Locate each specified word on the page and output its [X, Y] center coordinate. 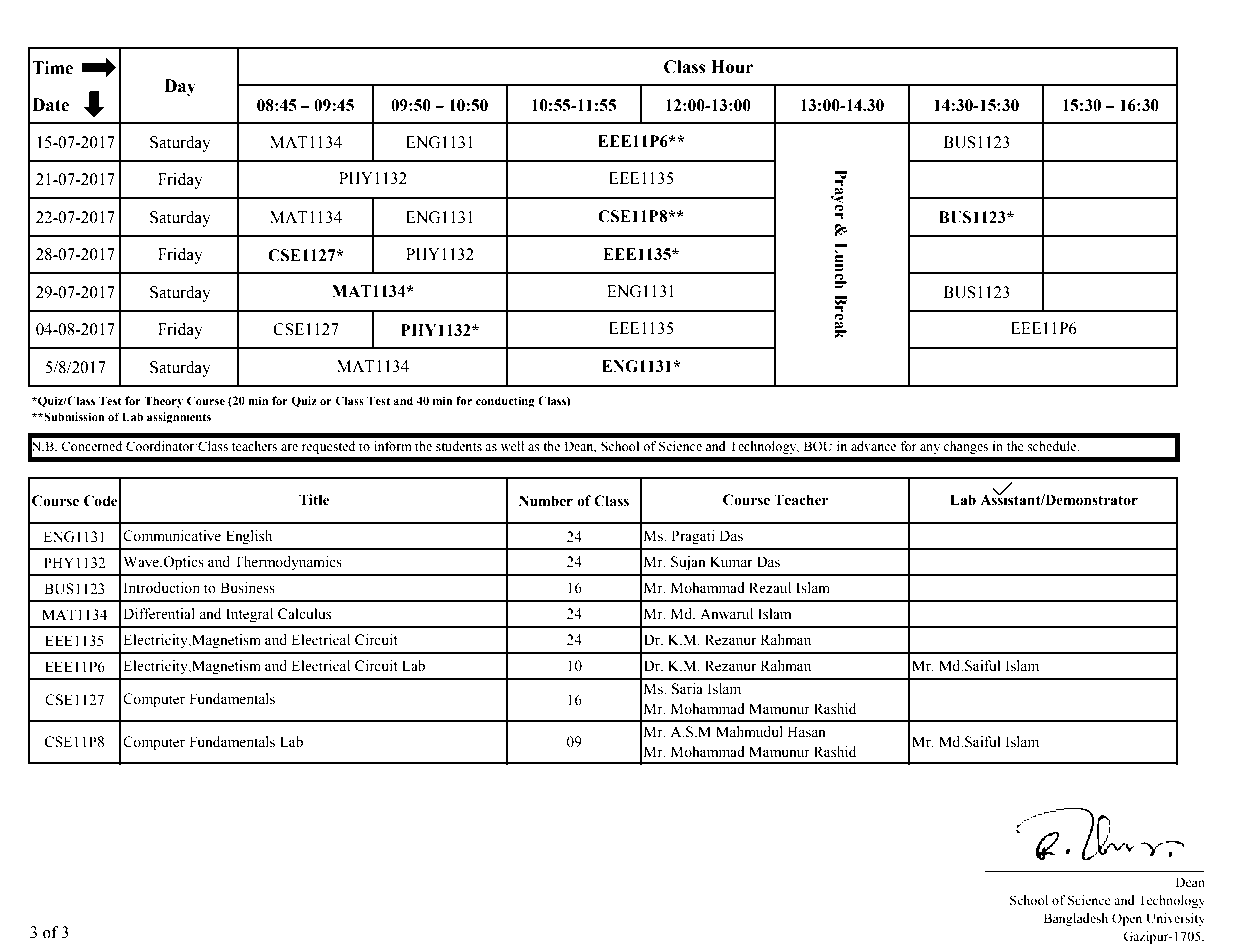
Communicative [172, 536]
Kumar [731, 561]
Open [1127, 919]
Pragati [693, 537]
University [1175, 919]
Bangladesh [1076, 919]
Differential [159, 614]
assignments [179, 418]
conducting [505, 402]
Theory [163, 402]
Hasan [806, 732]
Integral [249, 615]
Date [50, 105]
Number [546, 501]
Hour [732, 67]
